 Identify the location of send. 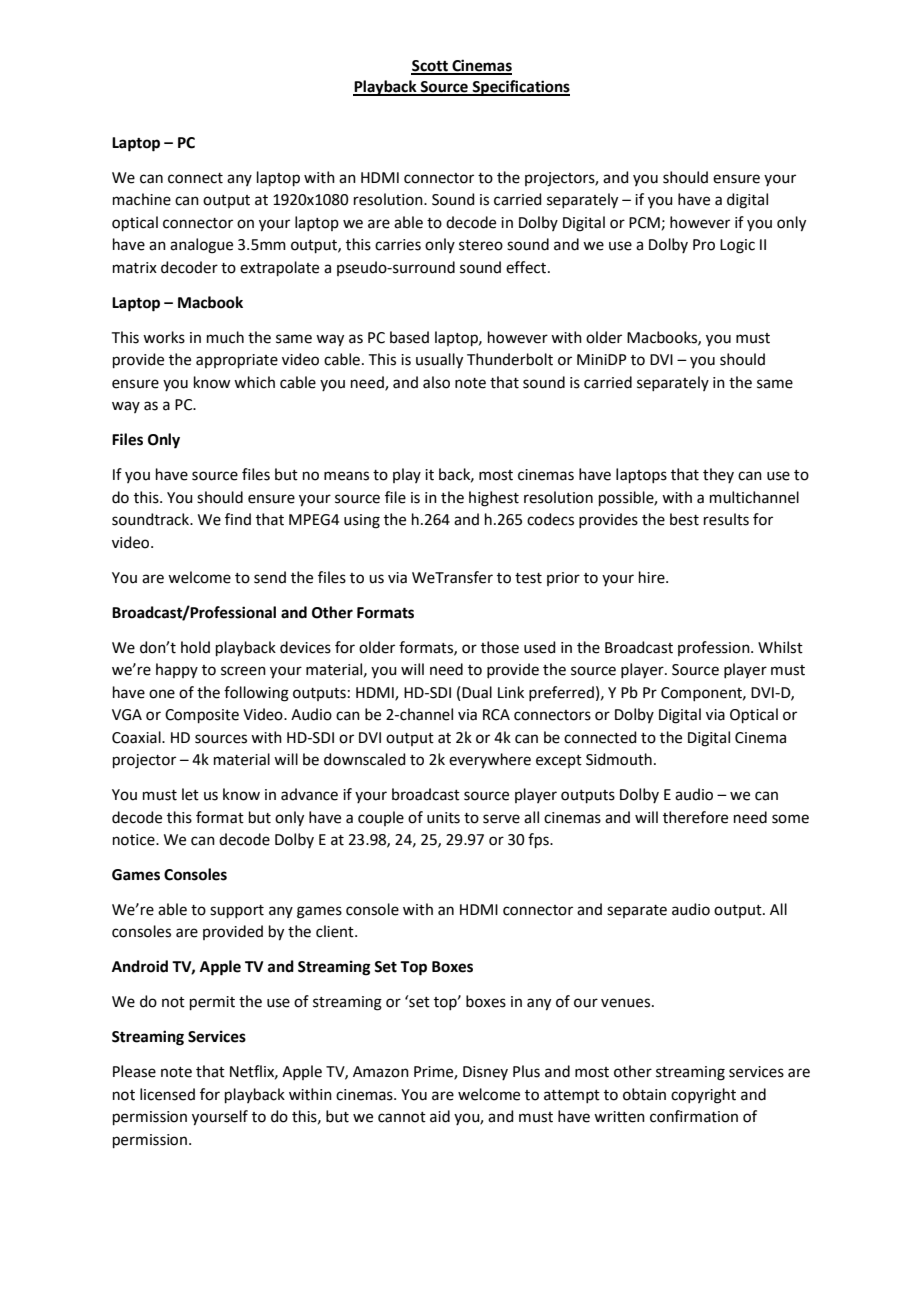
(270, 577).
